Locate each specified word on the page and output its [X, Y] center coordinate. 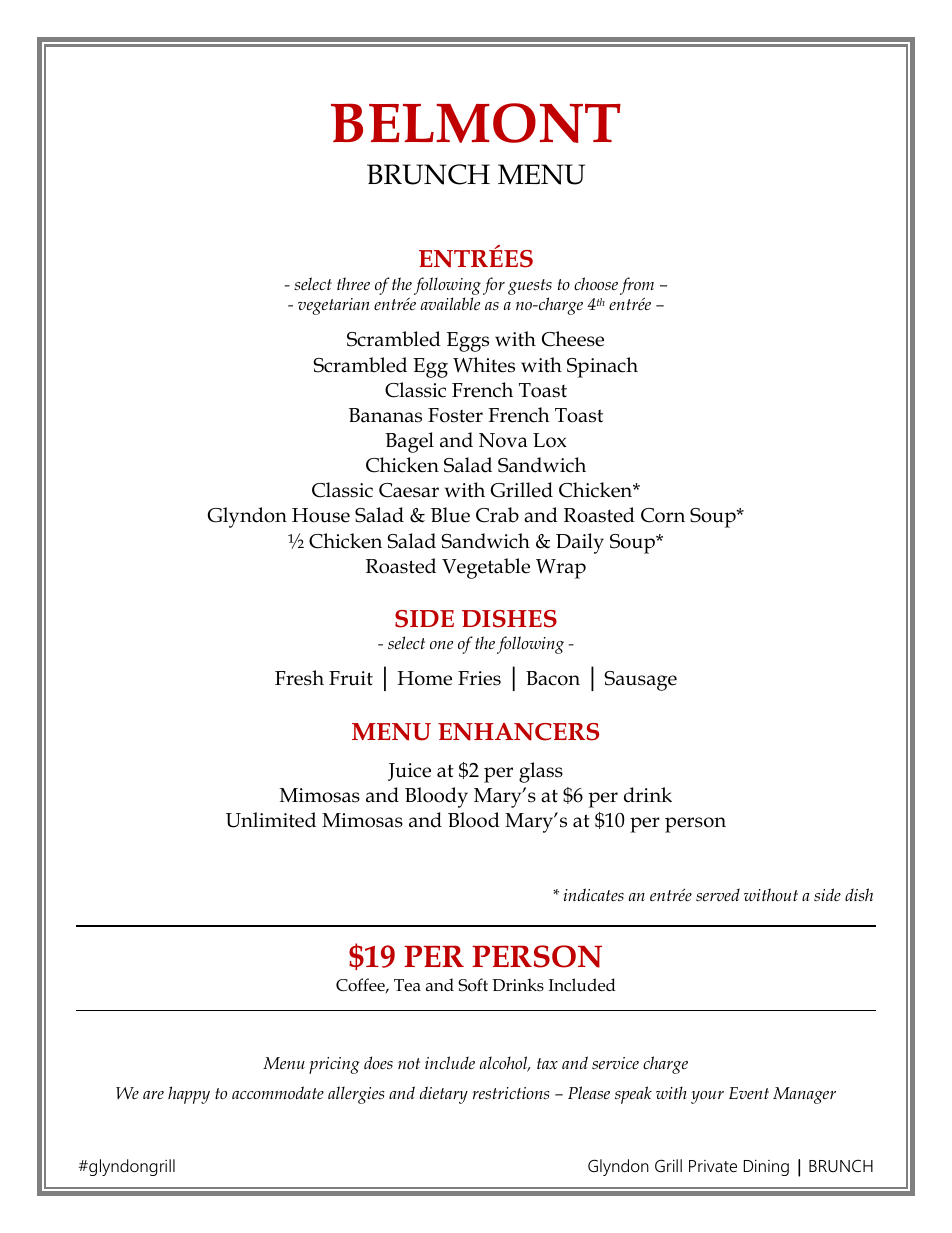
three [353, 283]
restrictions [510, 1093]
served [718, 894]
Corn [663, 515]
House [321, 515]
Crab [497, 515]
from [637, 286]
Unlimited [271, 820]
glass [541, 772]
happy [189, 1095]
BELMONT [476, 123]
